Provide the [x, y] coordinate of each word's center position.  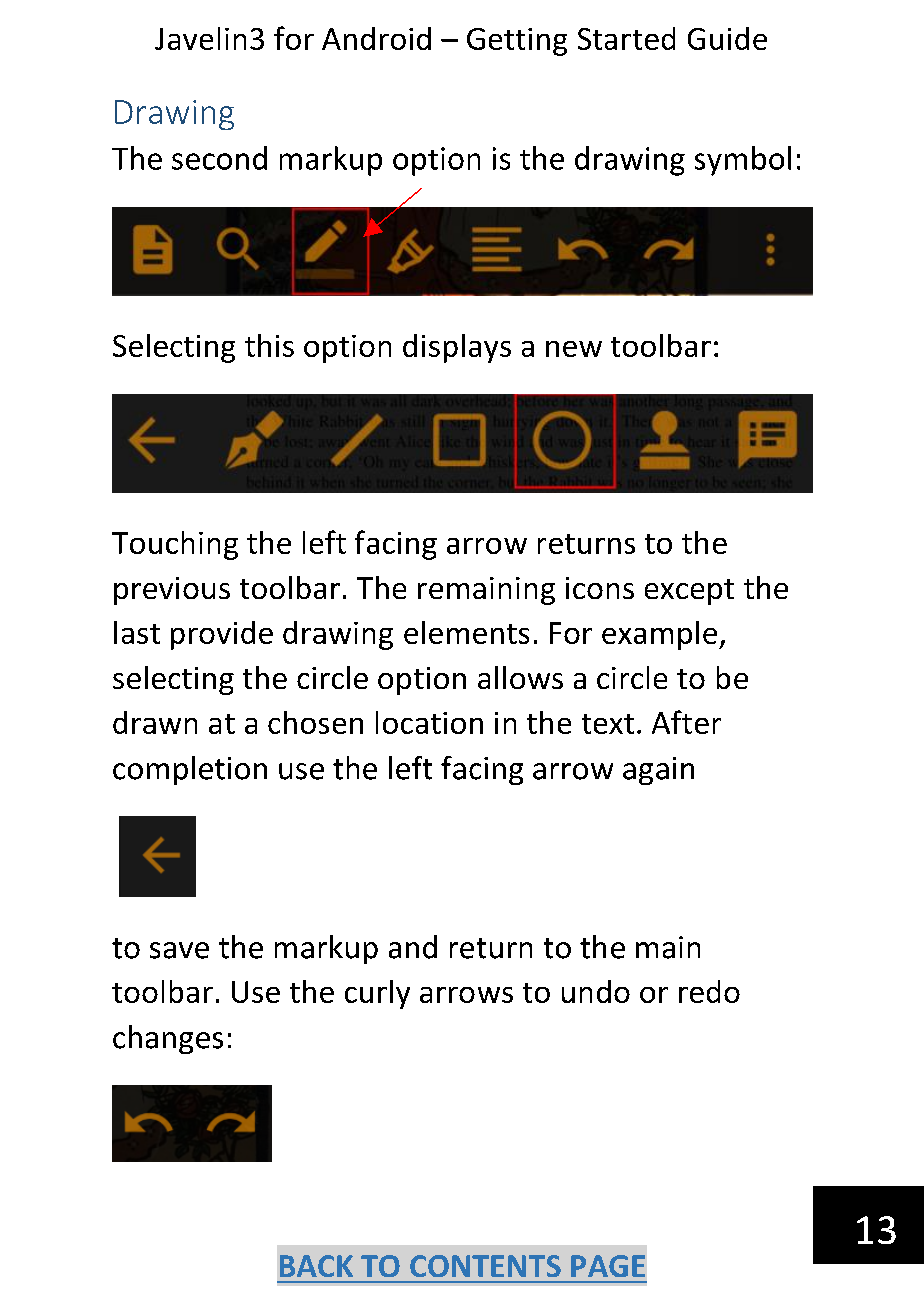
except [689, 592]
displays [457, 348]
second [219, 158]
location [429, 722]
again [658, 771]
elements [466, 632]
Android [376, 38]
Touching [175, 545]
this [269, 345]
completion [190, 770]
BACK [316, 1266]
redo [709, 991]
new [574, 349]
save [179, 950]
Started [626, 38]
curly [377, 994]
